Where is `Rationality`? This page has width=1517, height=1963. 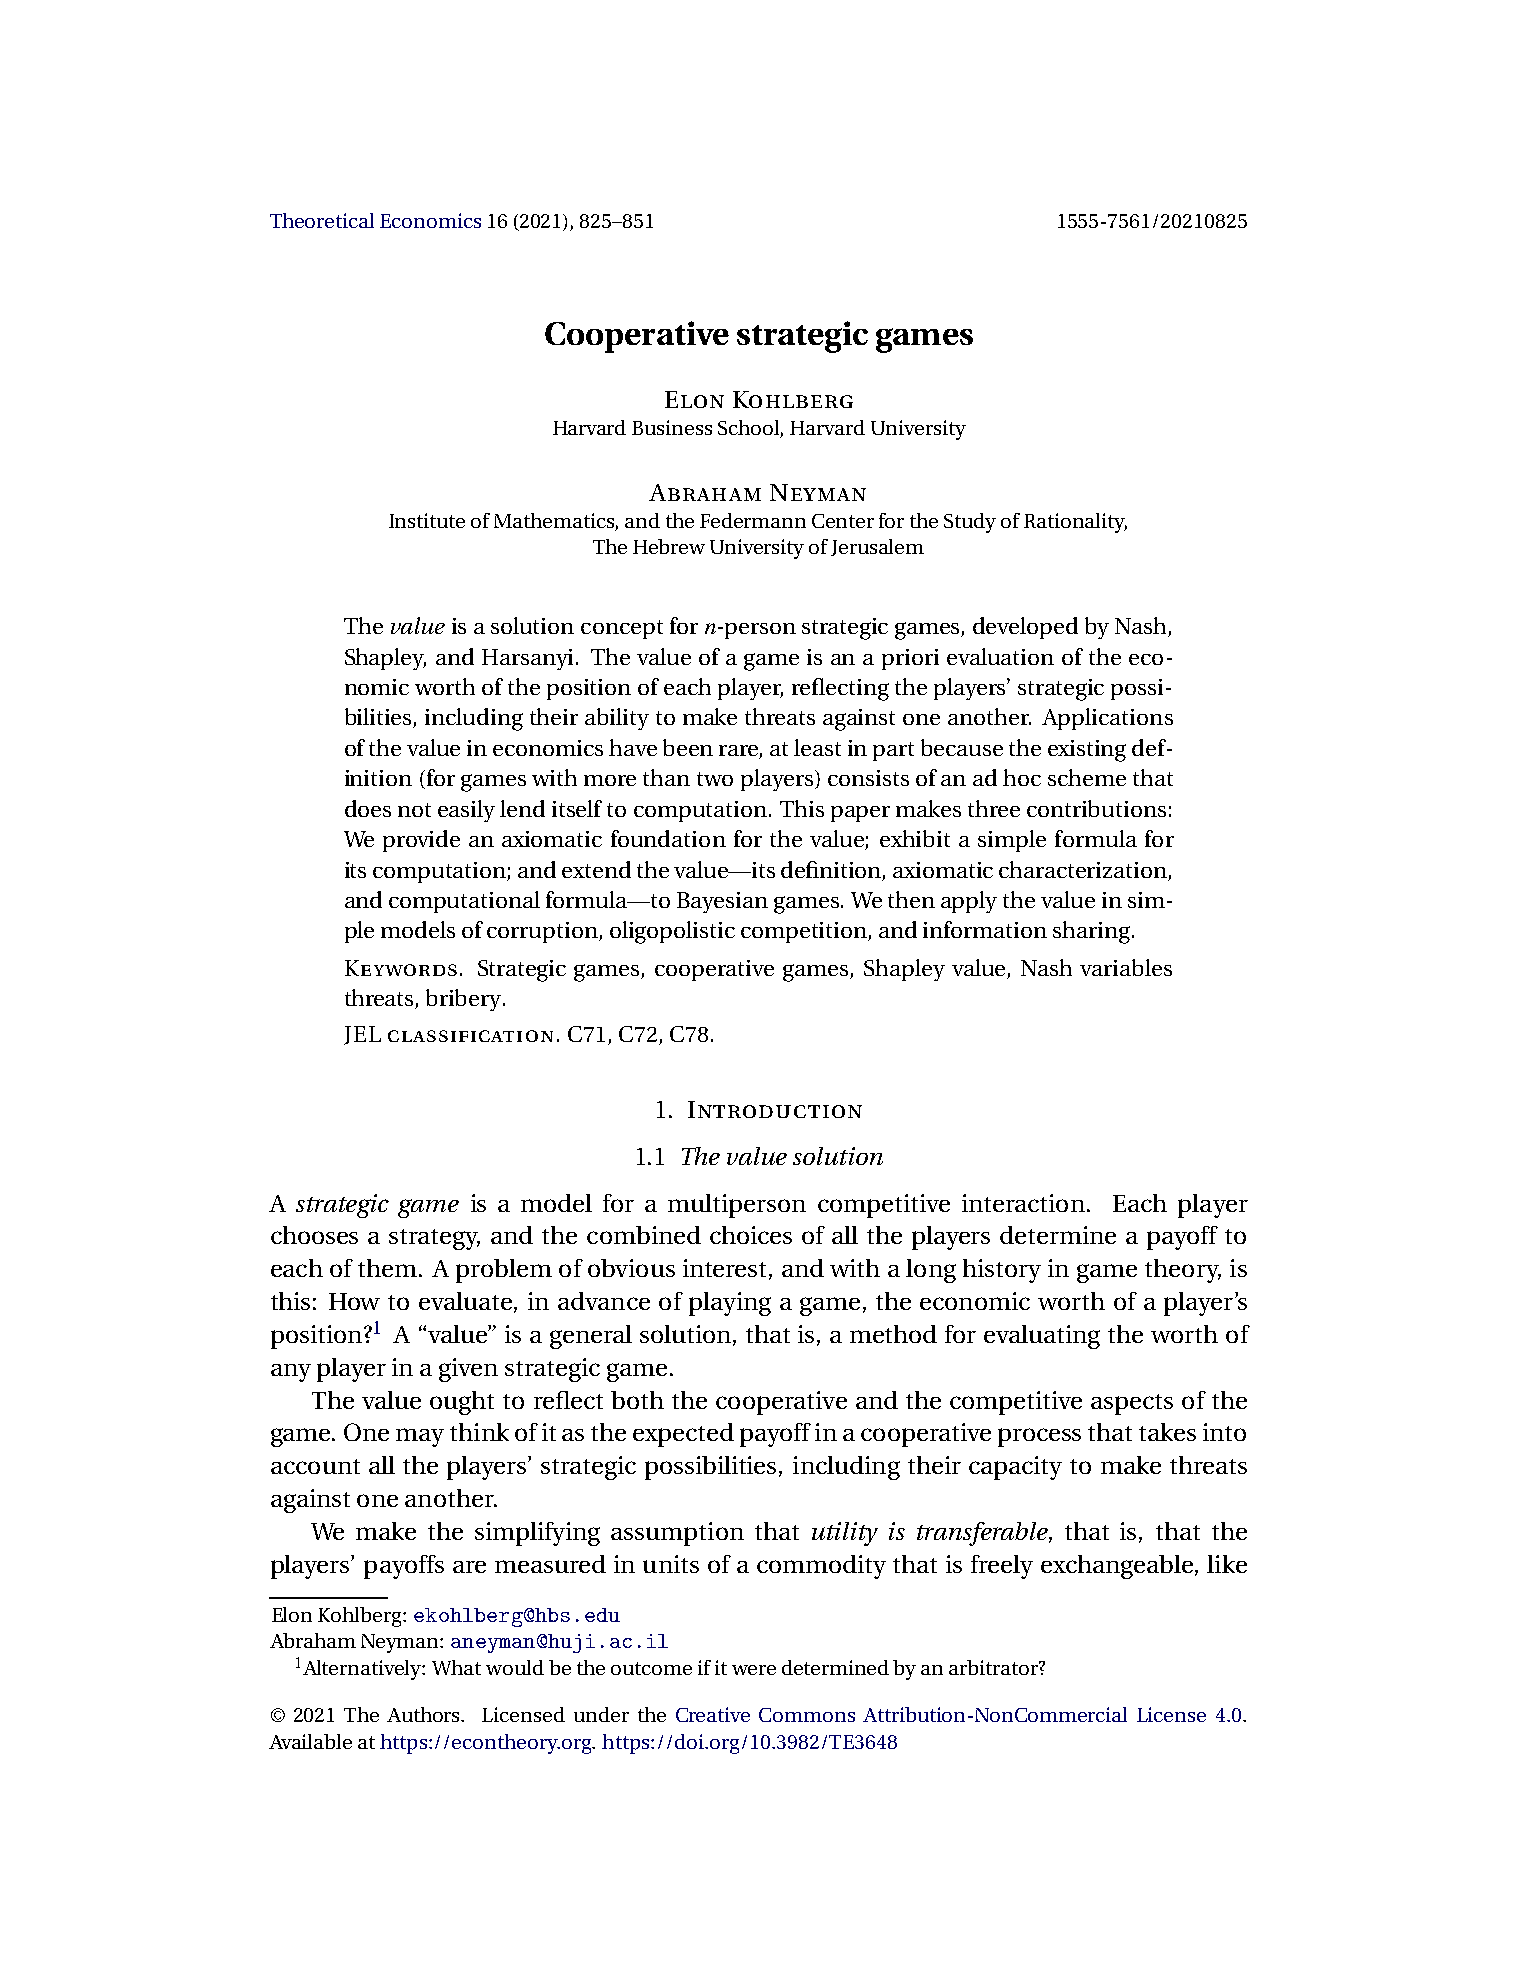
Rationality is located at coordinates (1075, 523).
